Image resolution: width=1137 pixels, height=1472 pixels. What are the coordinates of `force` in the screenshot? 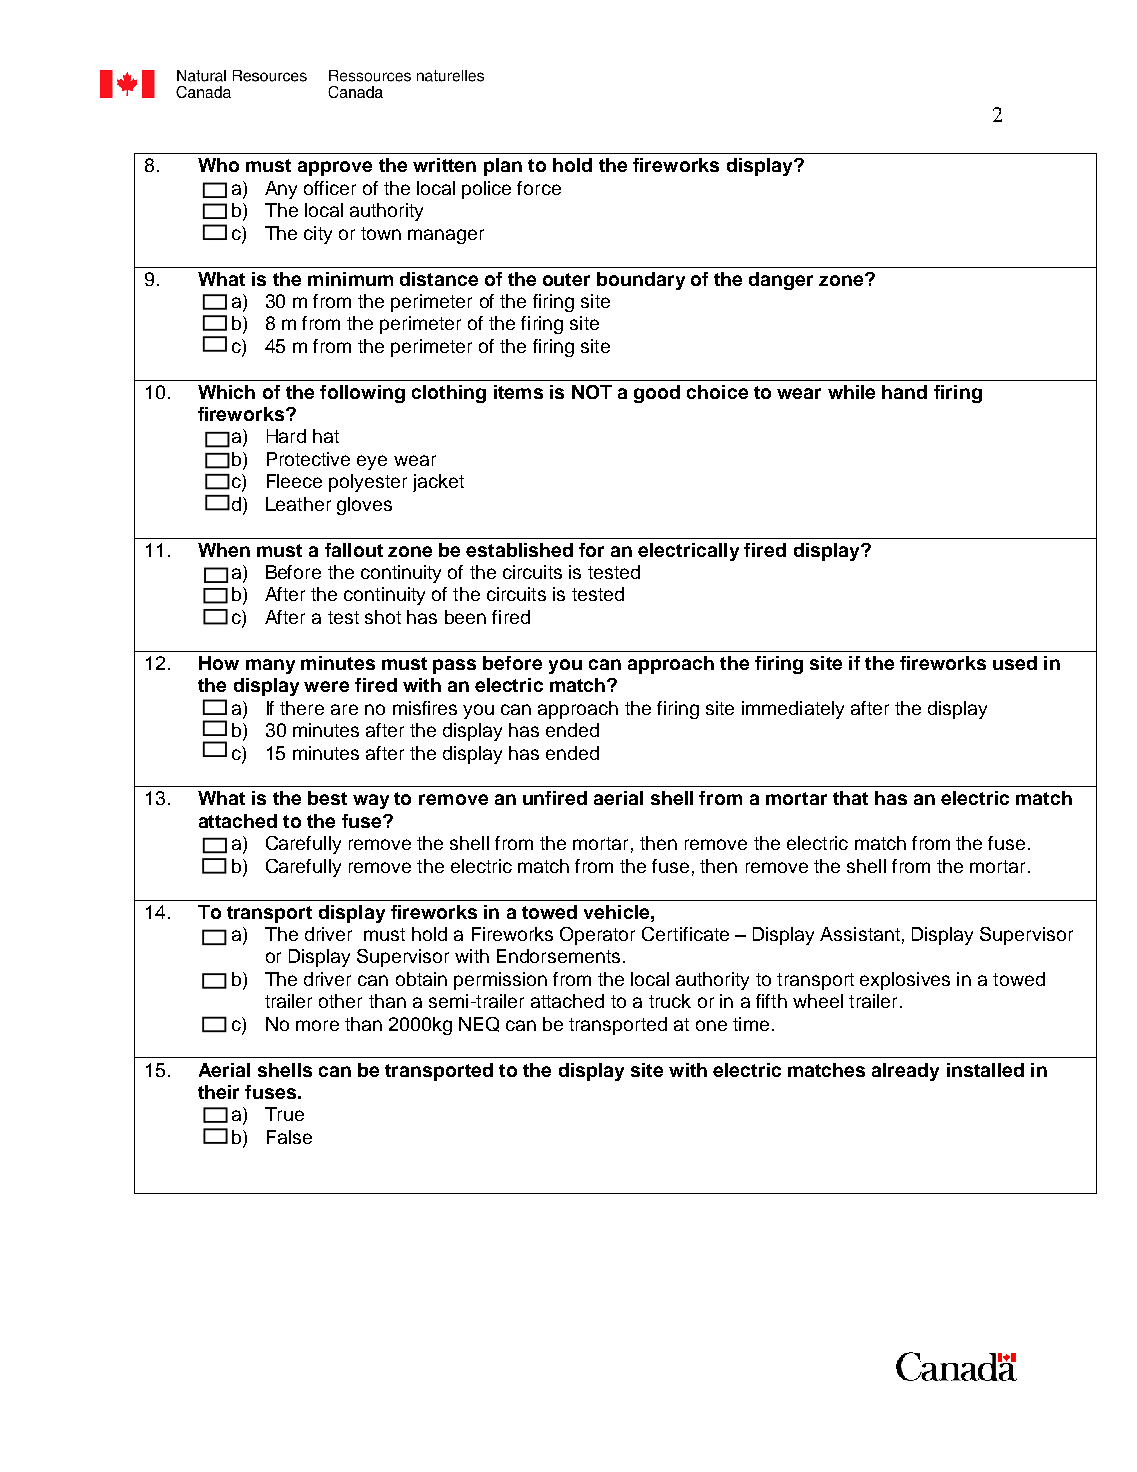 It's located at (539, 188).
